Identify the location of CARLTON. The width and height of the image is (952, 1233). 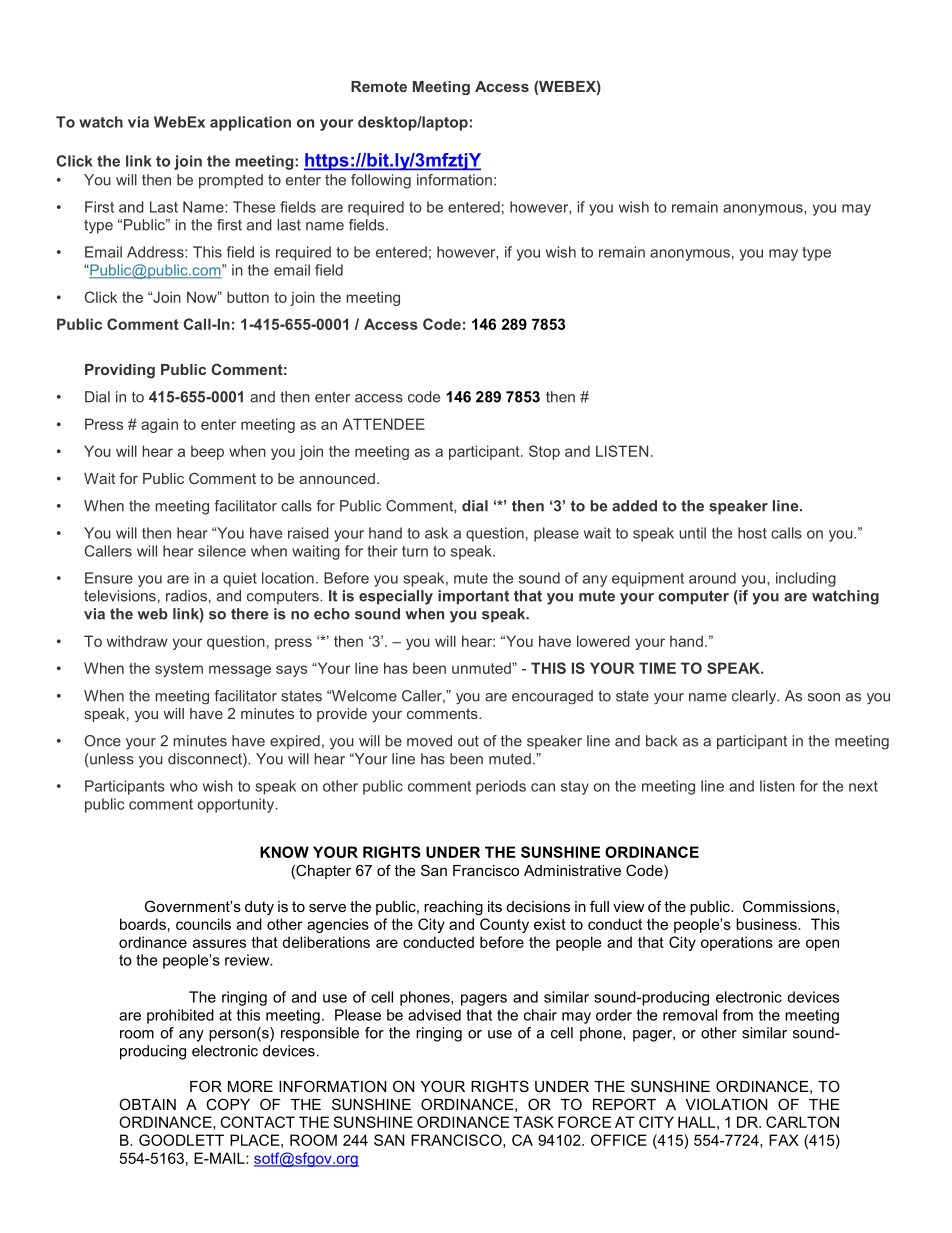
(802, 1122).
